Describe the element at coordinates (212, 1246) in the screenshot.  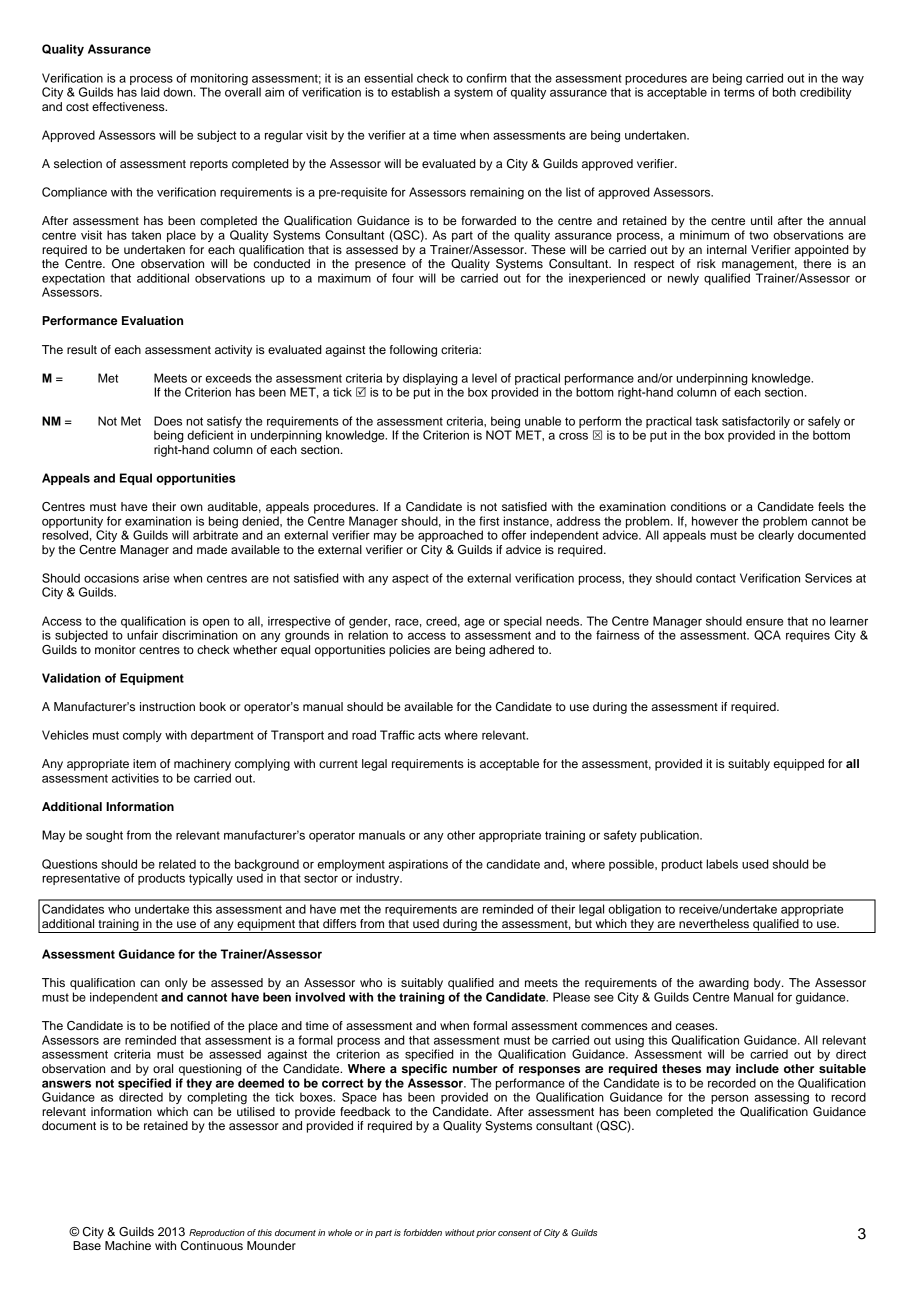
I see `Continuous` at that location.
